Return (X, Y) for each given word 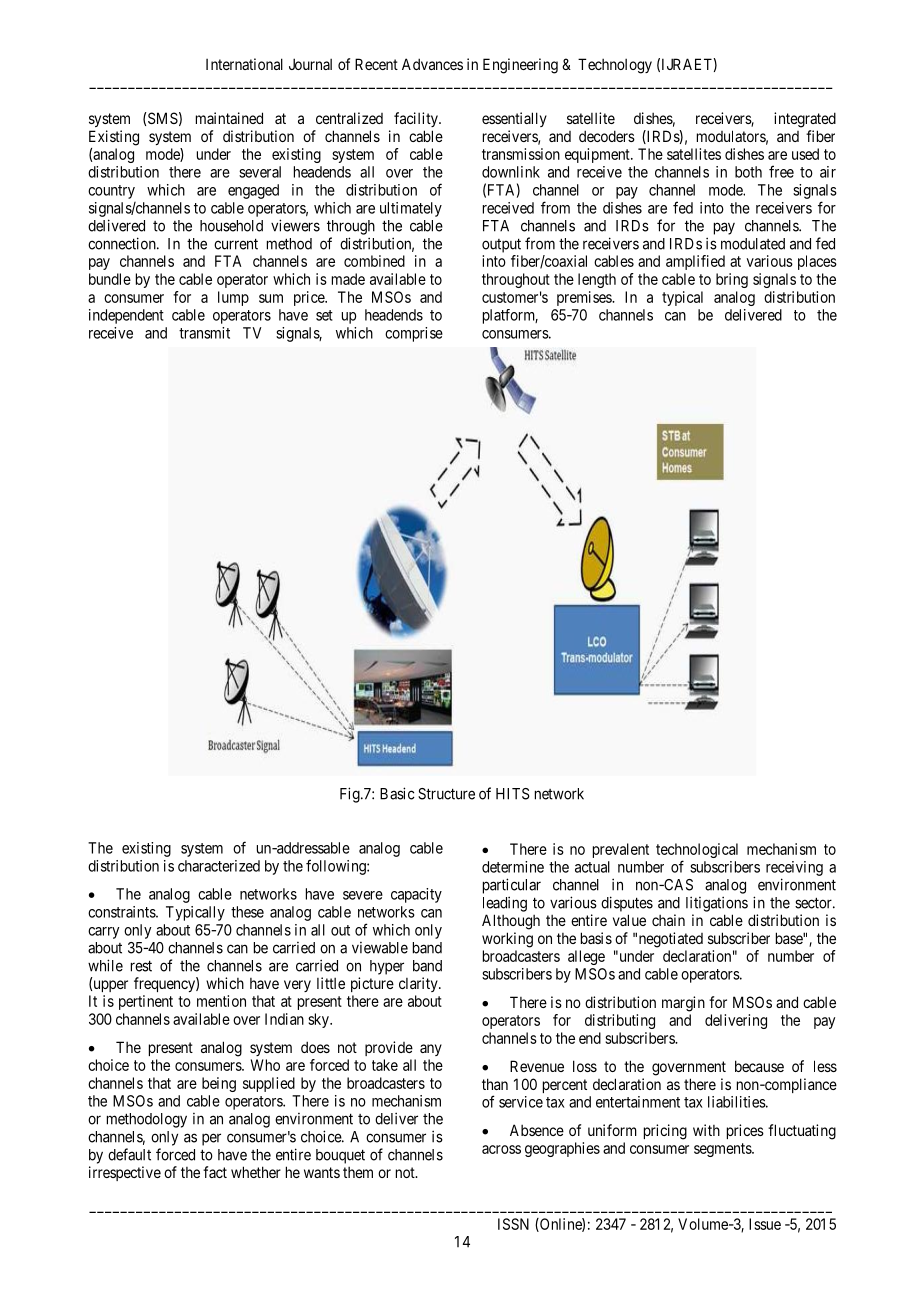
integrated (805, 120)
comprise (414, 334)
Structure (446, 794)
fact (215, 1172)
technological (697, 850)
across (501, 1149)
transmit (204, 333)
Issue (765, 1224)
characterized (219, 866)
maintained (229, 118)
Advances (432, 64)
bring (732, 280)
